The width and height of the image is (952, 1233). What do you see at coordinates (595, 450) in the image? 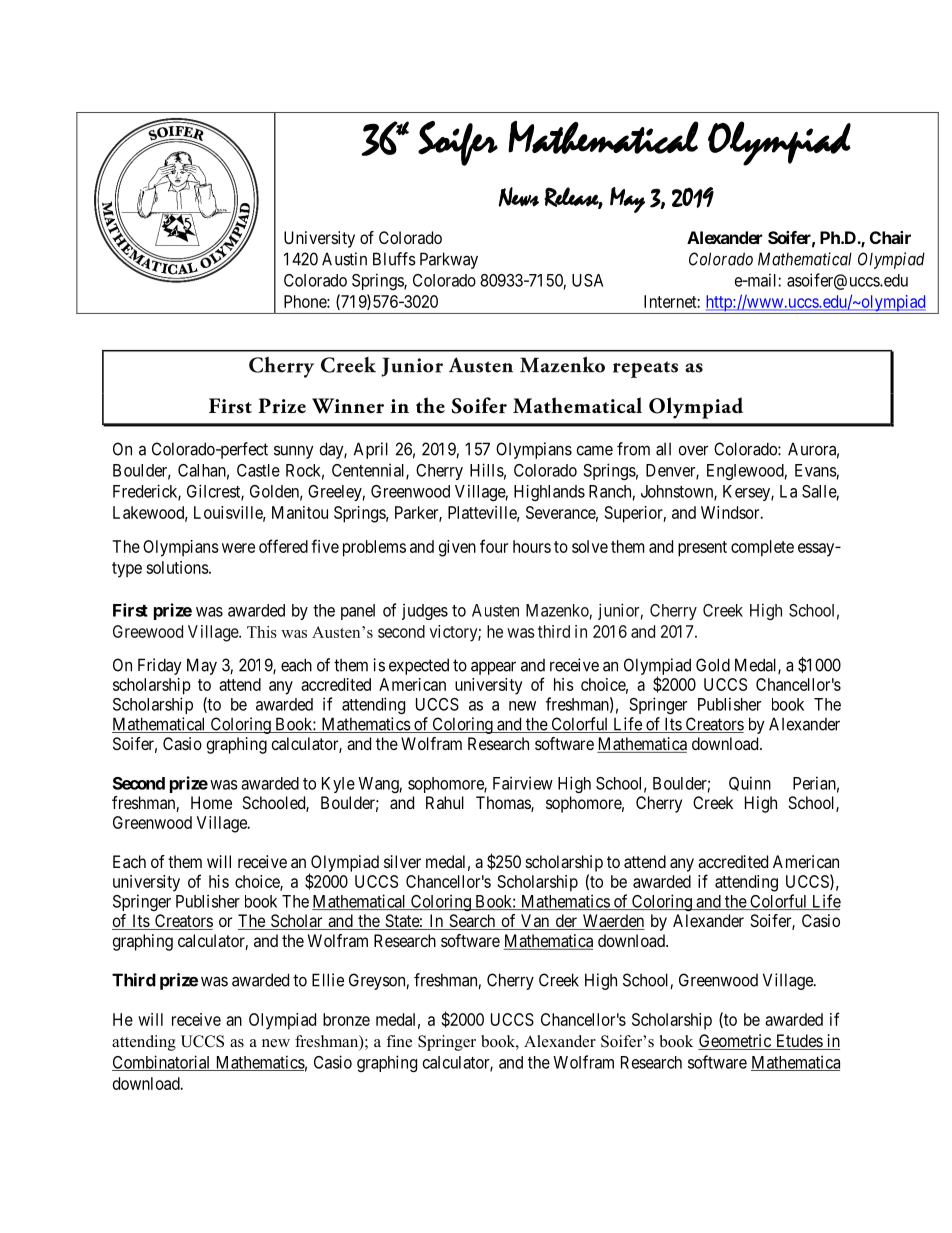
I see `came` at bounding box center [595, 450].
